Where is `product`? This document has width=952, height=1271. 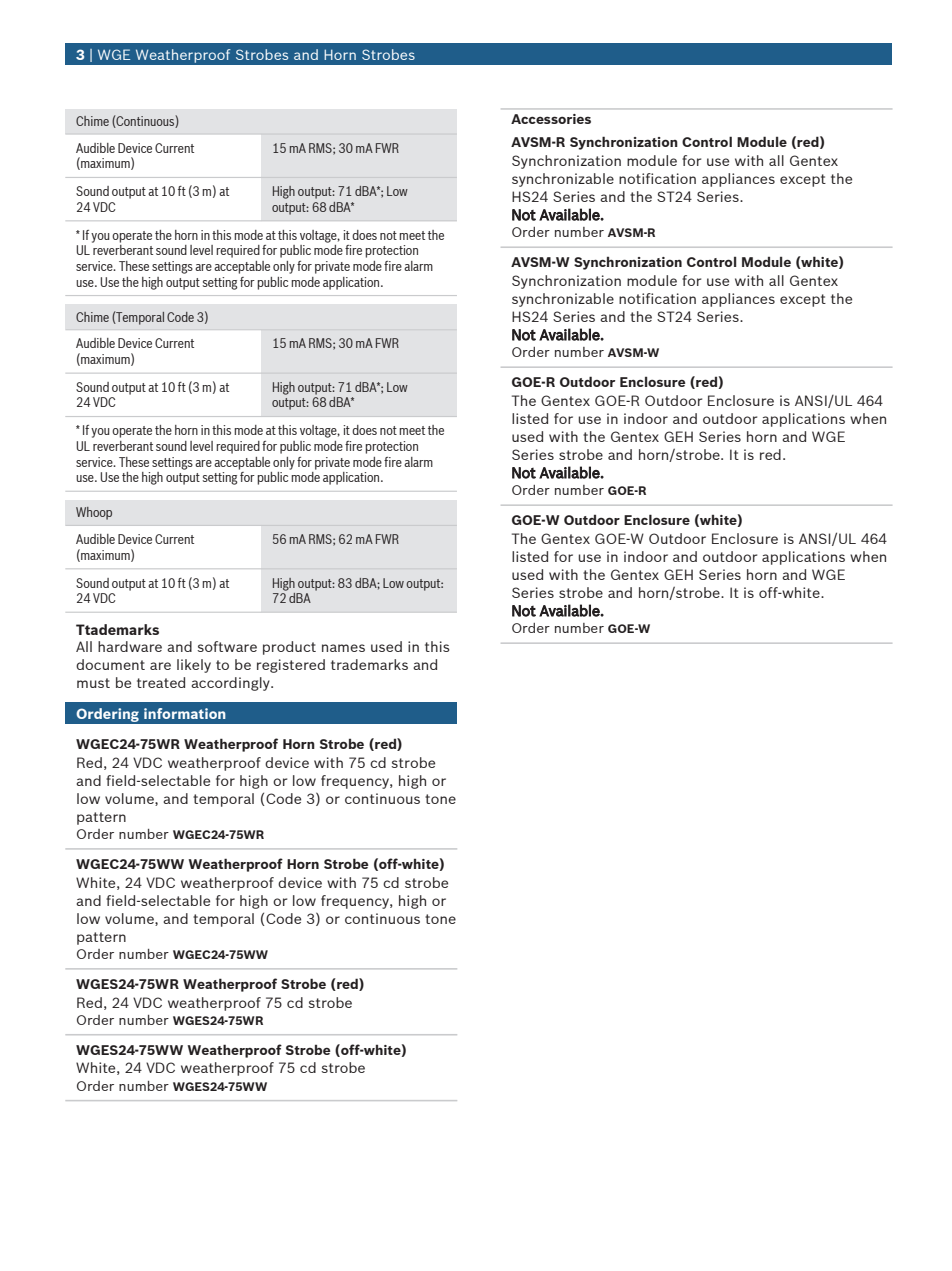 product is located at coordinates (289, 648).
